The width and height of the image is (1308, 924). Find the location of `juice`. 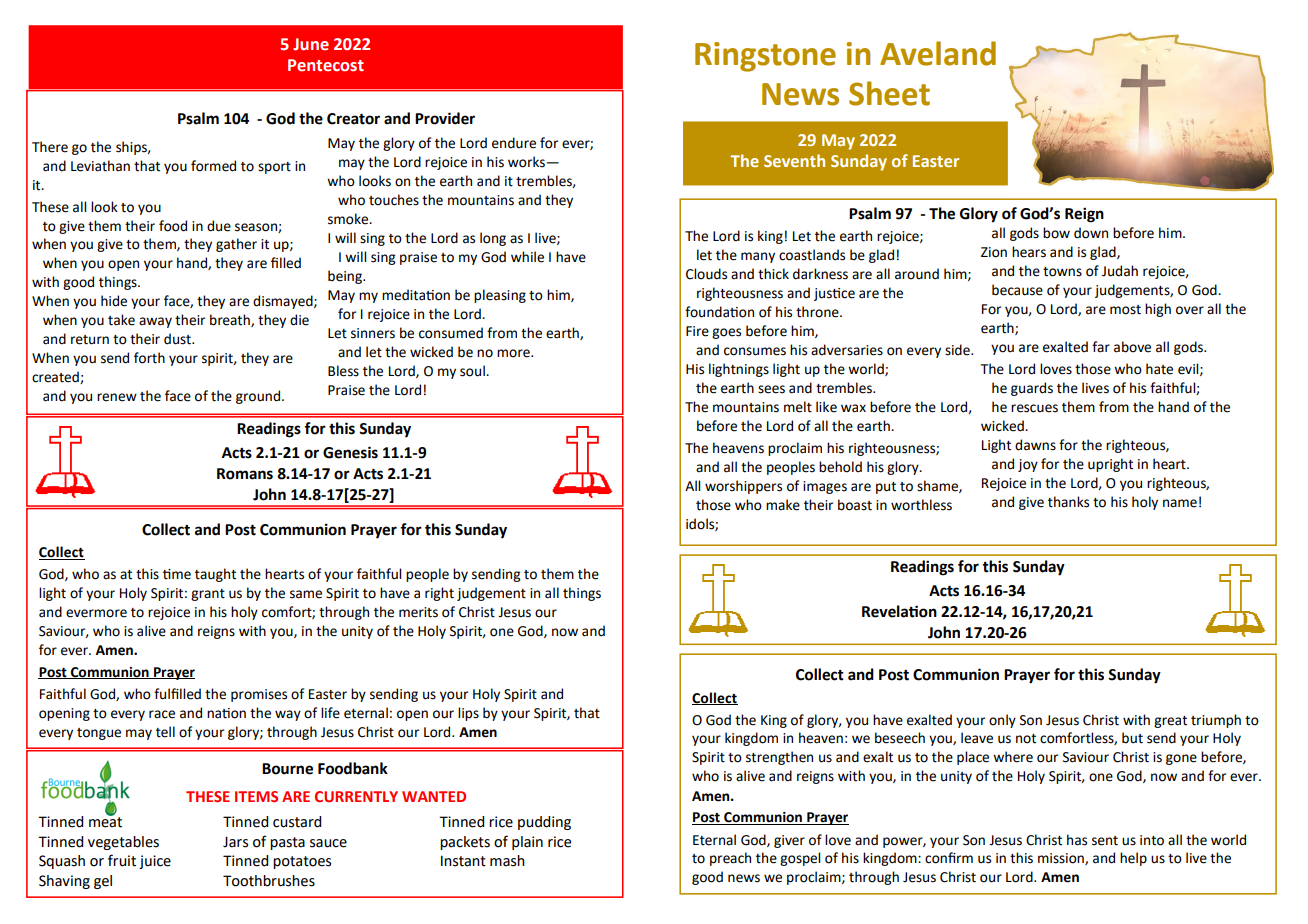

juice is located at coordinates (155, 862).
